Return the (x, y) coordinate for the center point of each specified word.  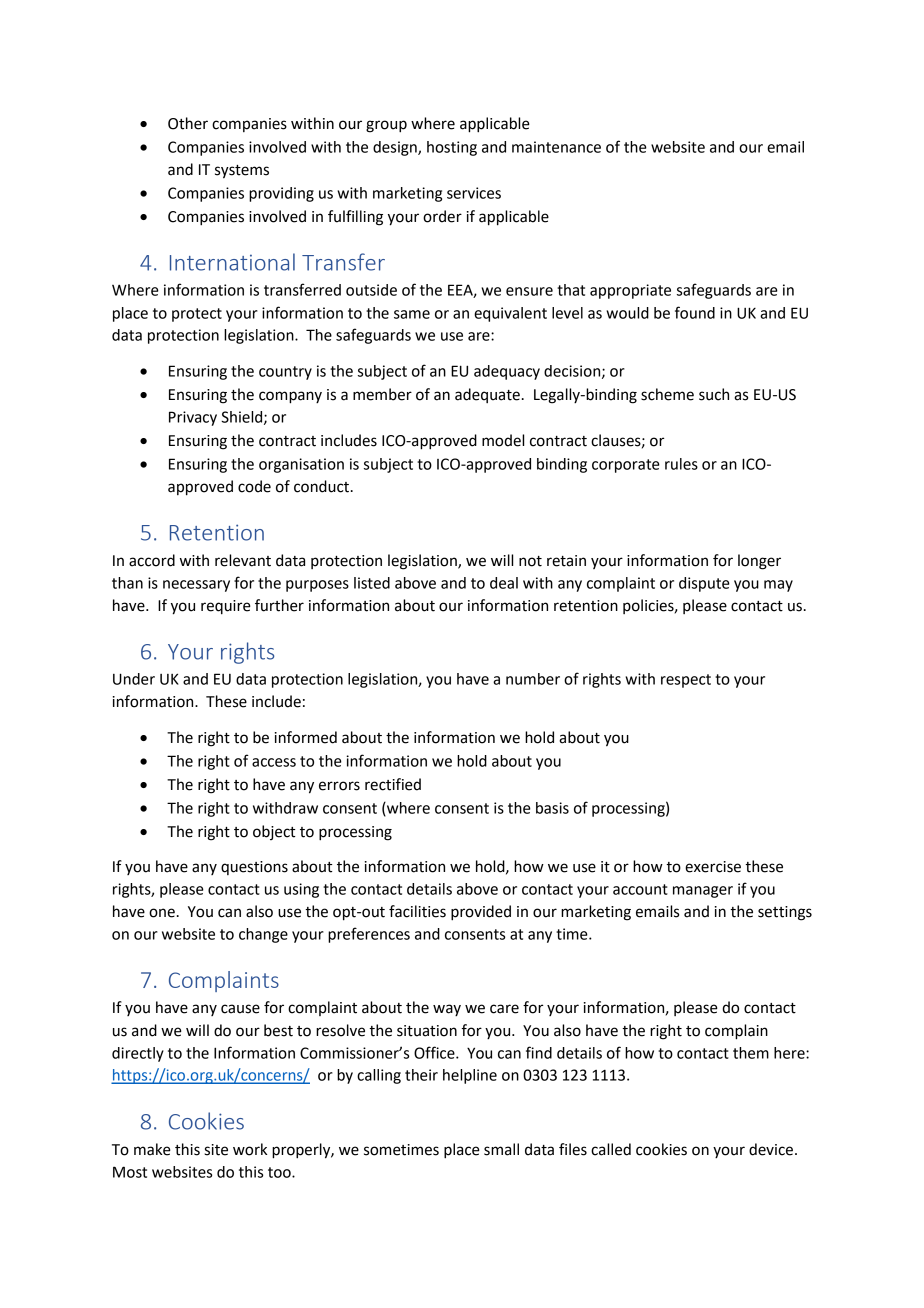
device (771, 1149)
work (250, 1149)
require (226, 607)
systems (242, 172)
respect (686, 681)
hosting (452, 148)
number (533, 679)
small (501, 1149)
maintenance (556, 147)
